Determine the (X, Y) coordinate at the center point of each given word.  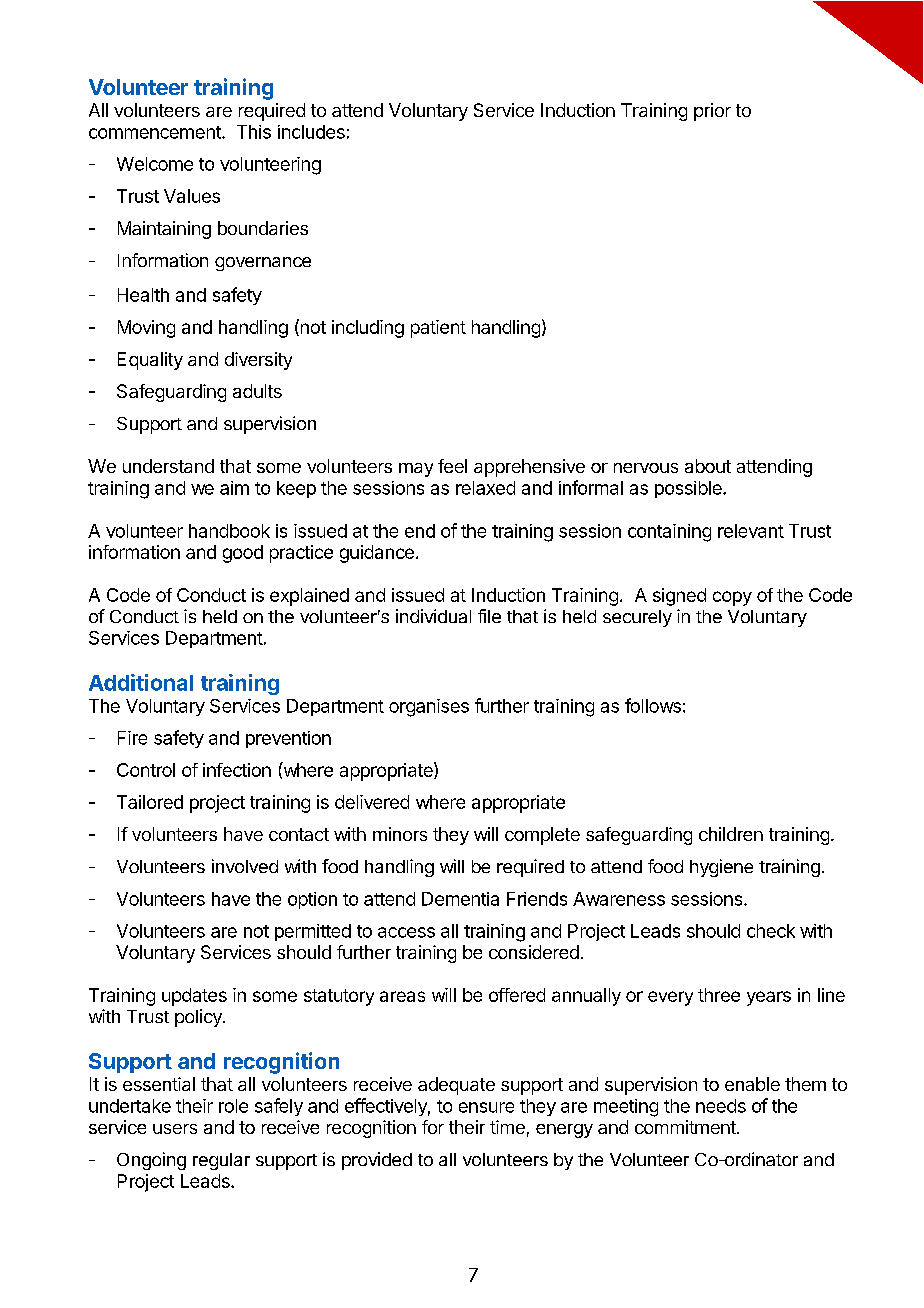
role (233, 1106)
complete (542, 836)
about (708, 466)
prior (712, 112)
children (731, 834)
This (254, 132)
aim (234, 488)
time (507, 1127)
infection (237, 770)
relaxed (485, 488)
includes (311, 132)
